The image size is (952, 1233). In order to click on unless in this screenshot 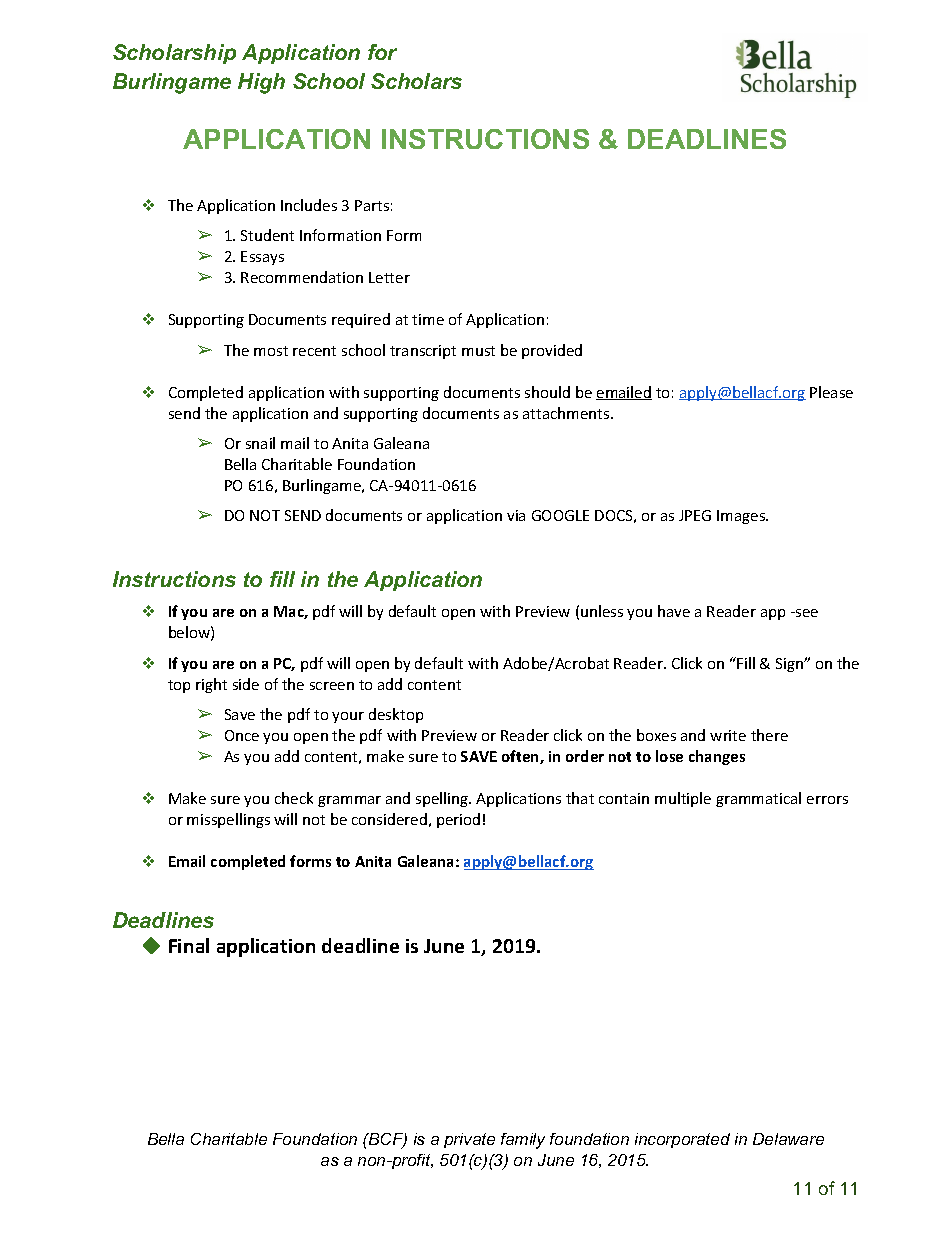, I will do `click(602, 611)`.
